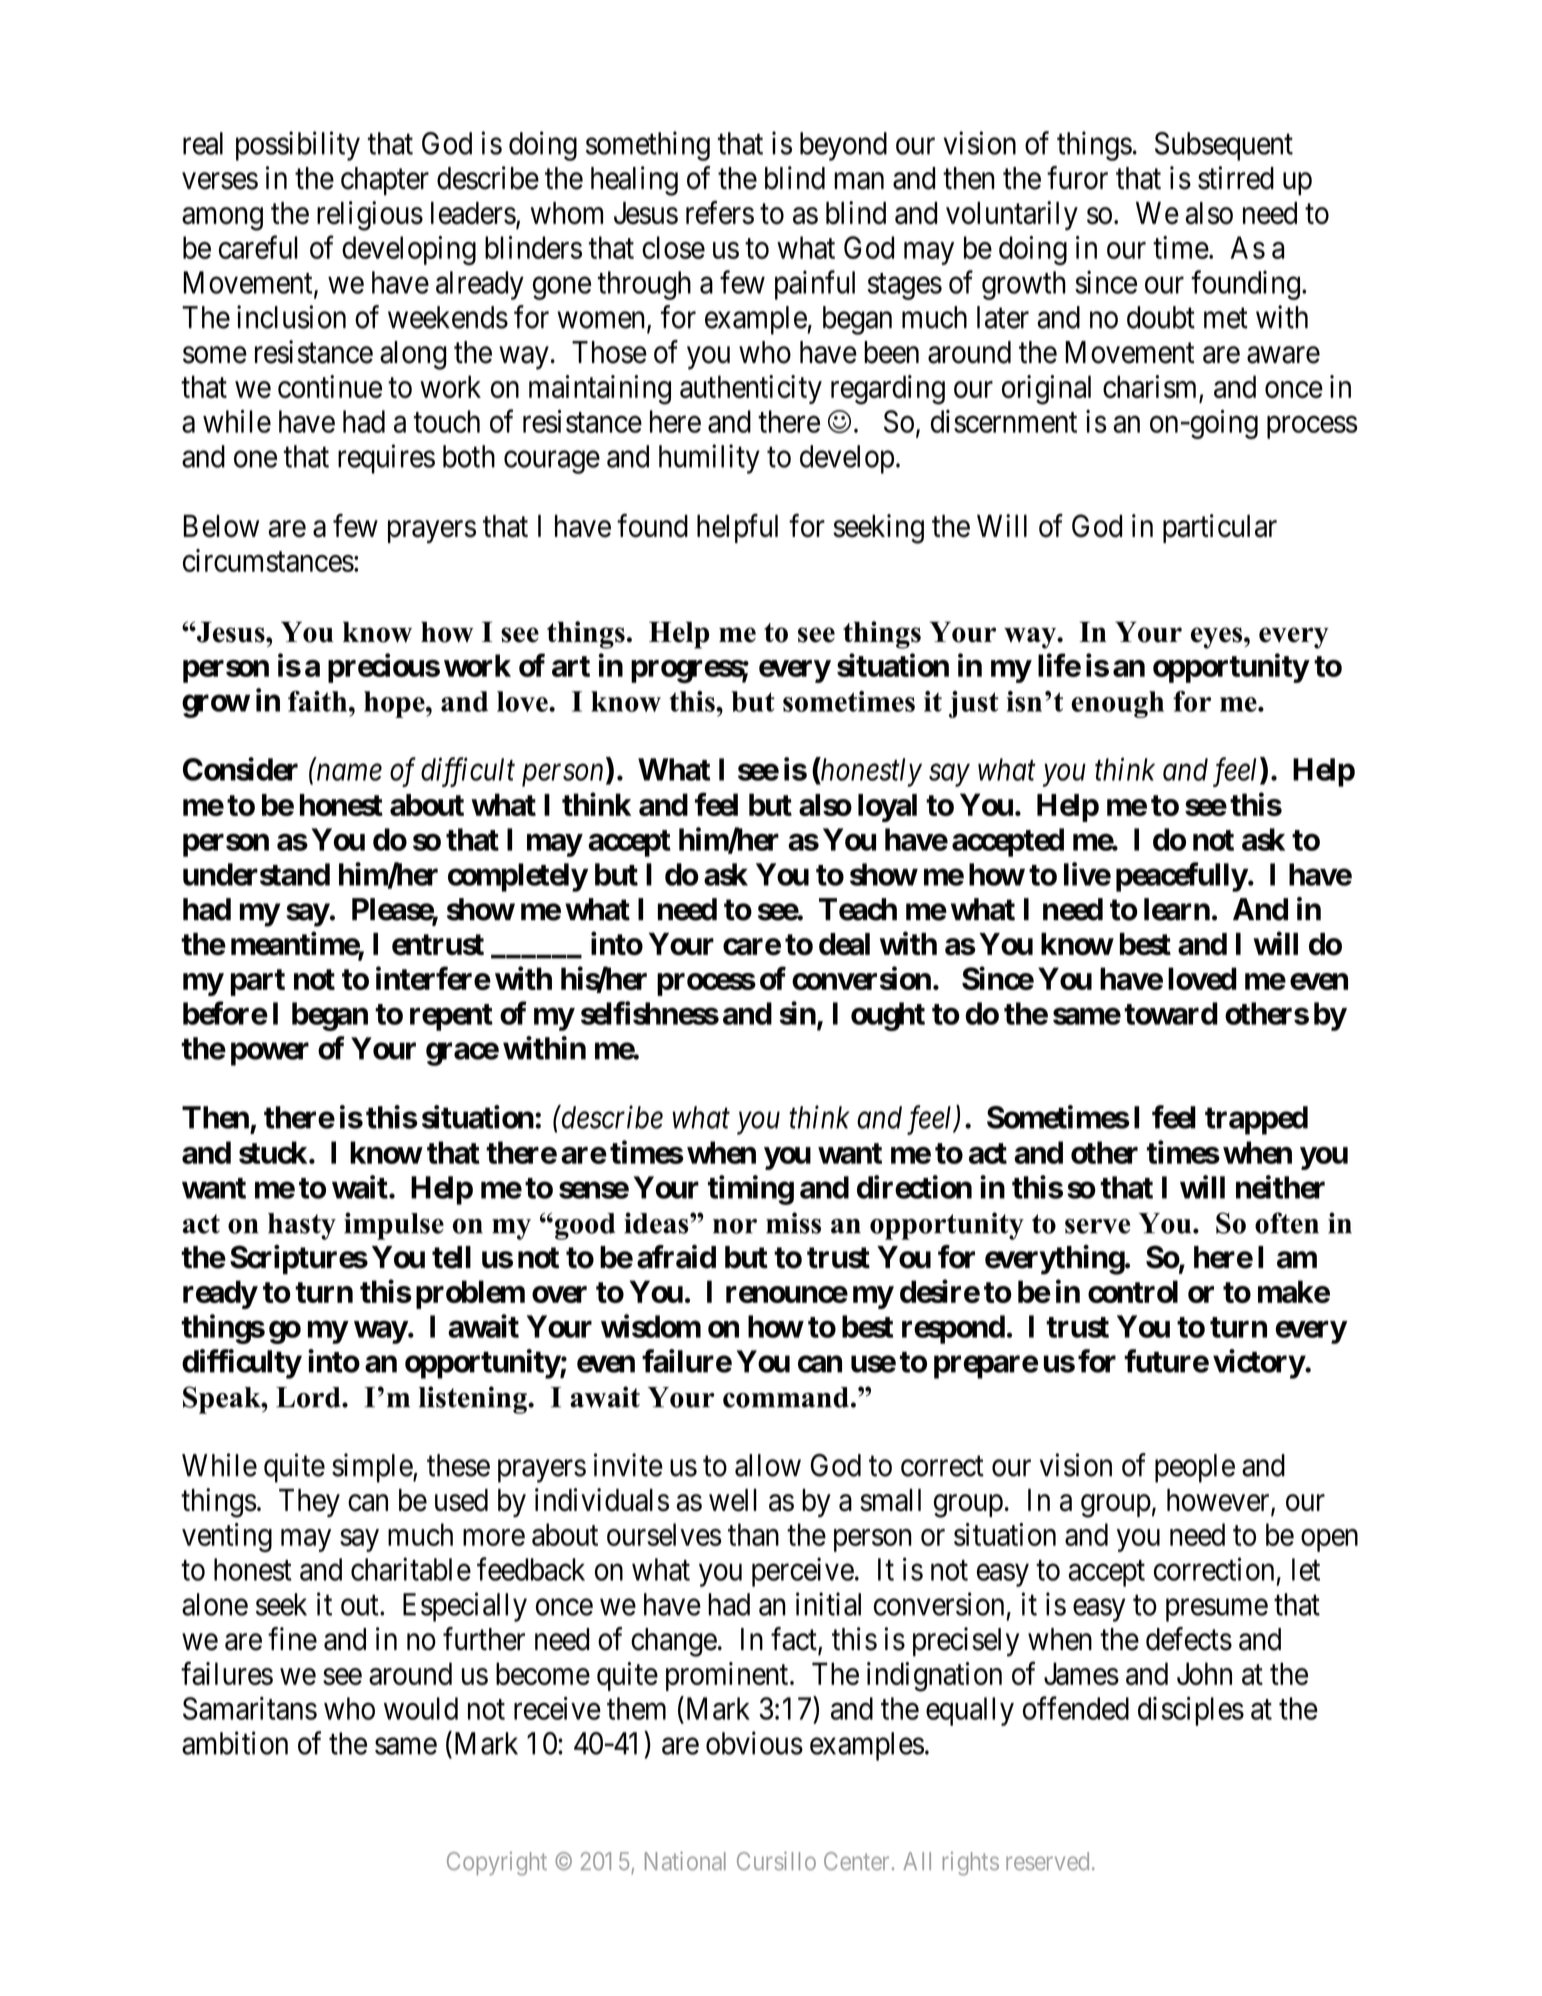 The image size is (1542, 1996). Describe the element at coordinates (1236, 178) in the page. I see `stirred` at that location.
